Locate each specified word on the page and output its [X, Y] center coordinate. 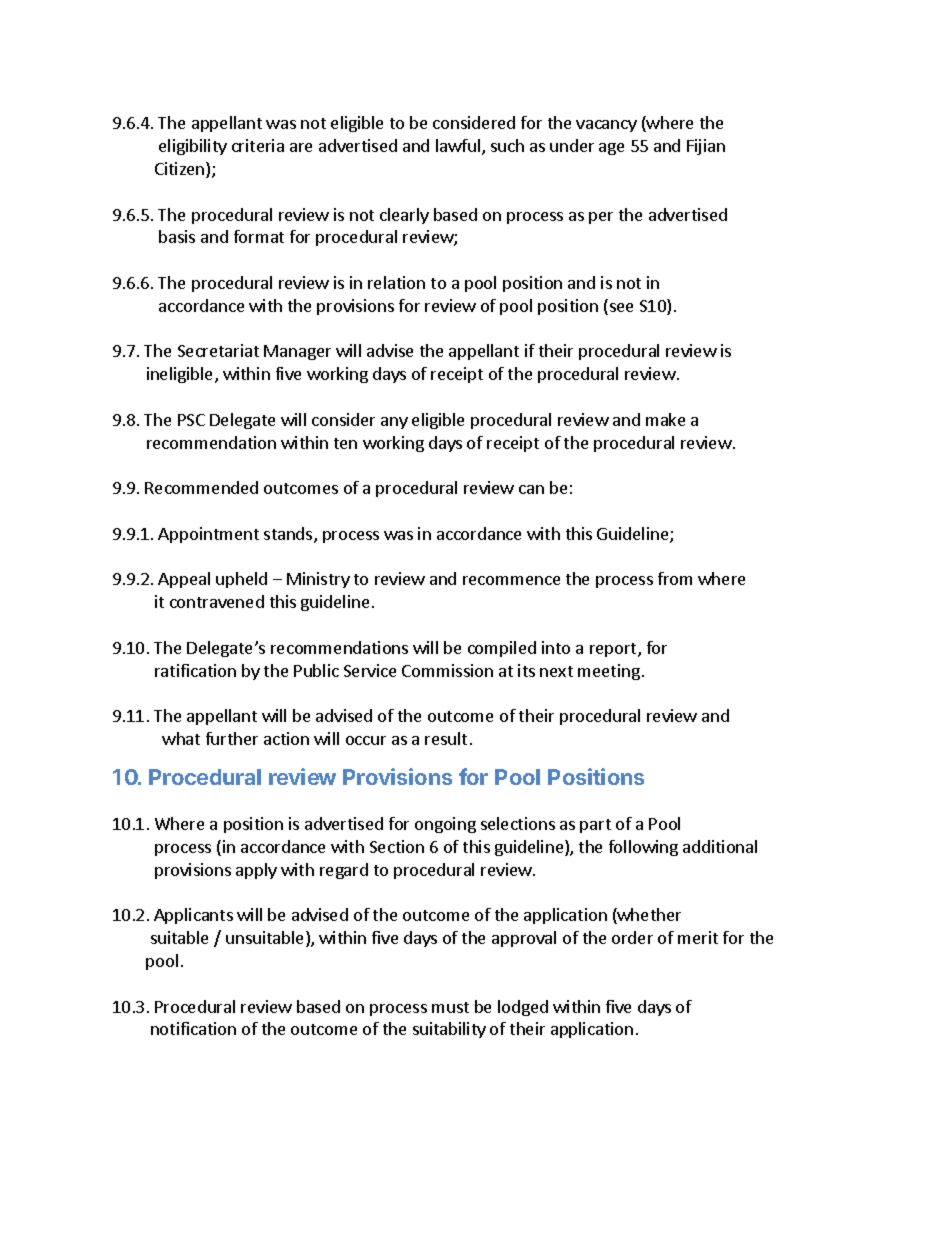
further [232, 738]
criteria [258, 145]
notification [193, 1028]
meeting [609, 672]
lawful [458, 145]
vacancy [606, 126]
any [394, 423]
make [665, 419]
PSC [191, 420]
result [446, 738]
